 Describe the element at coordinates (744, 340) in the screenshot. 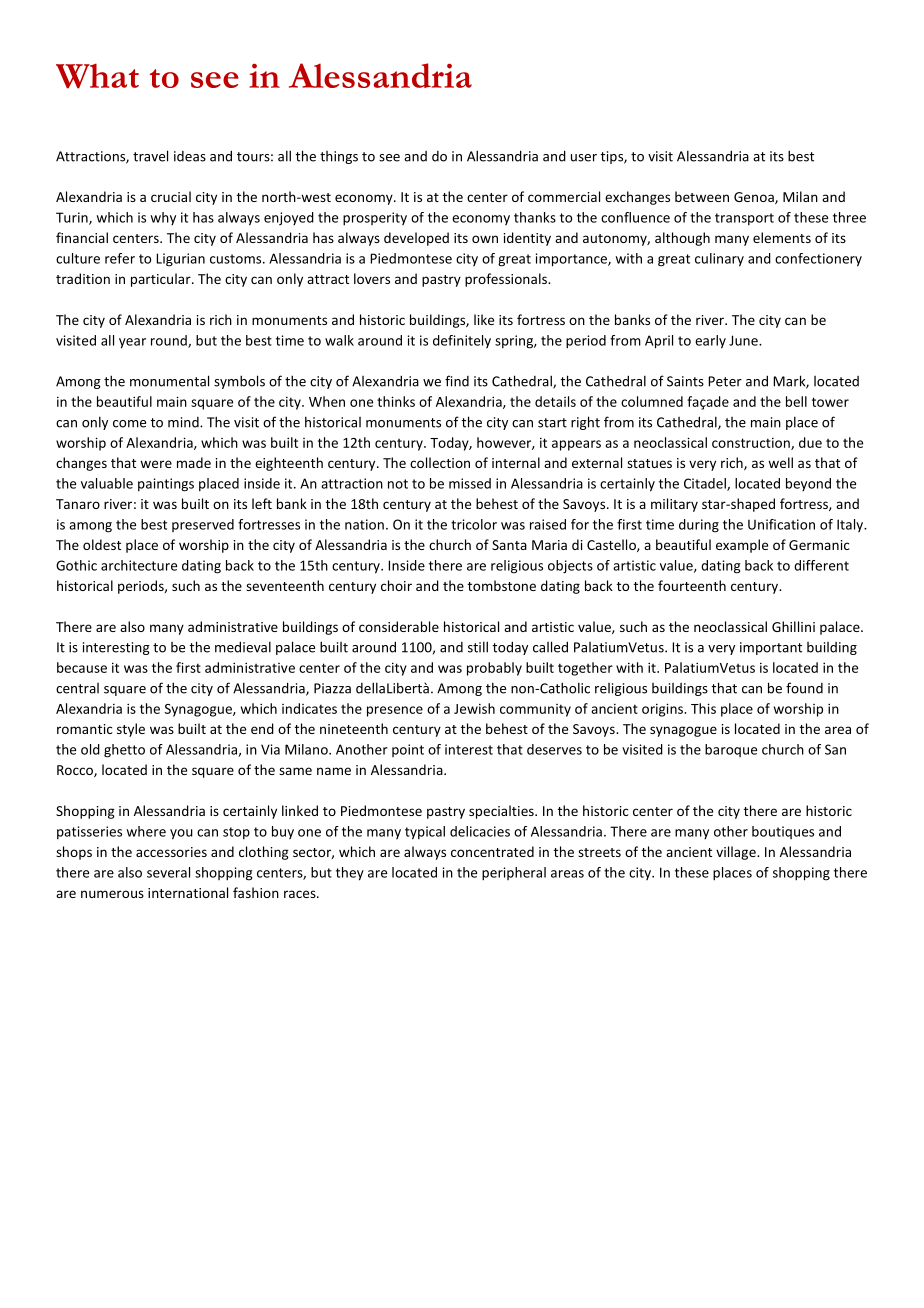

I see `June` at that location.
